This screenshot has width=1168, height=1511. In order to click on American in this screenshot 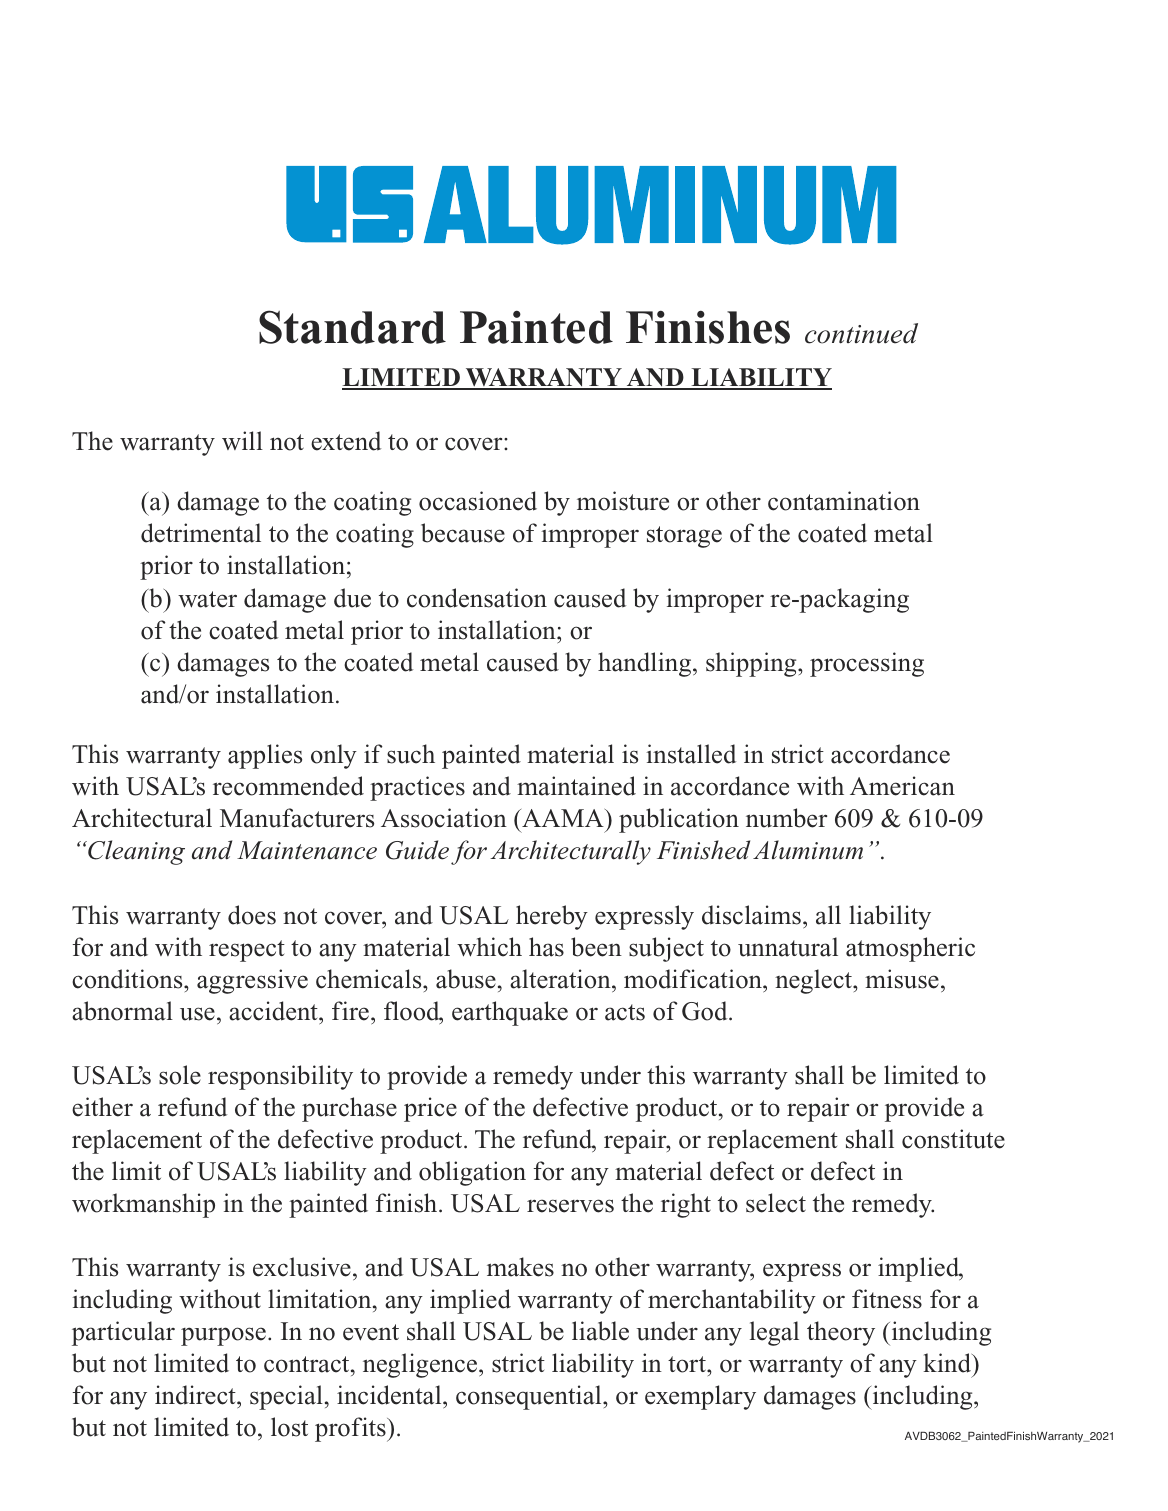, I will do `click(902, 786)`.
